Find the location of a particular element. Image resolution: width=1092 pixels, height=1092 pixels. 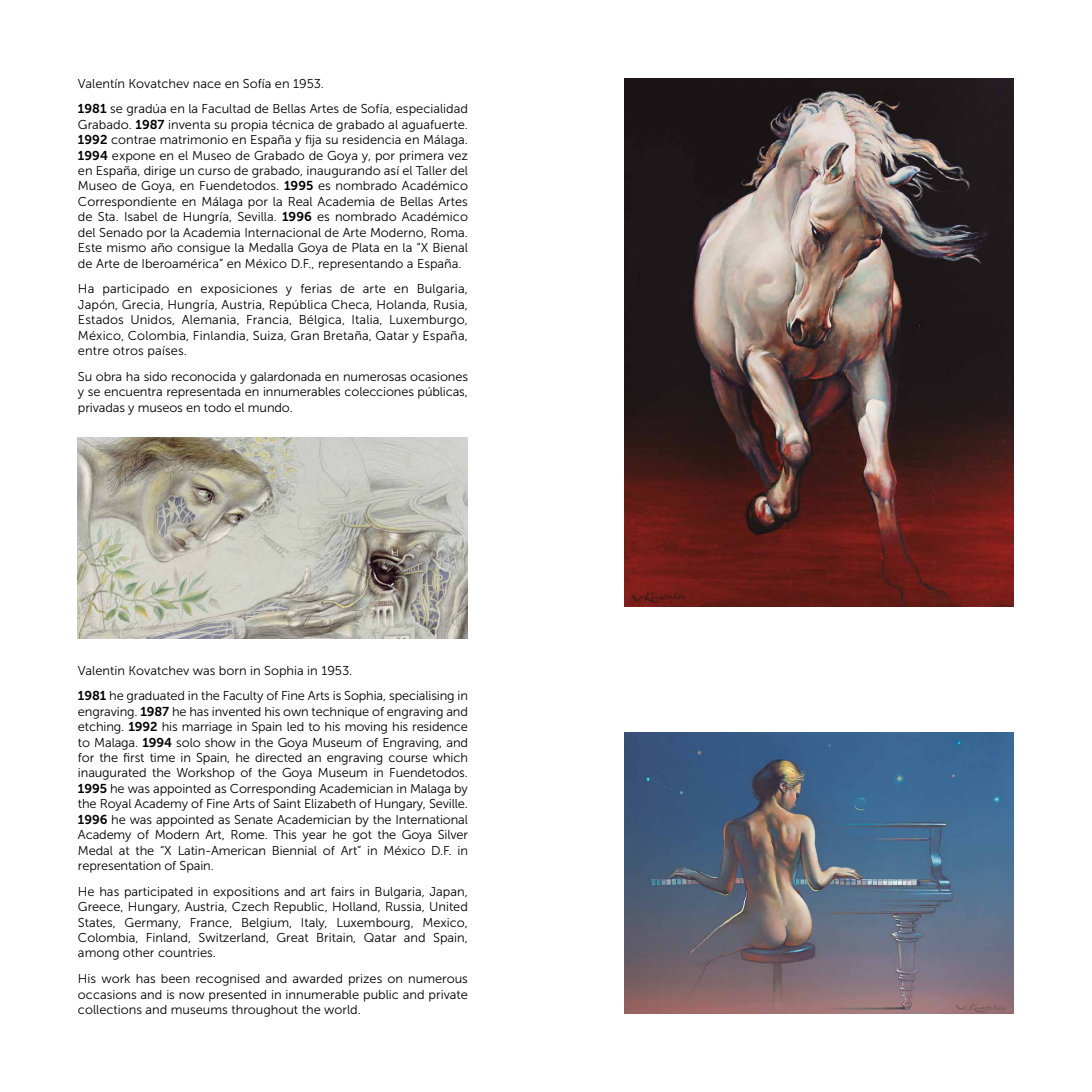

course is located at coordinates (408, 758).
